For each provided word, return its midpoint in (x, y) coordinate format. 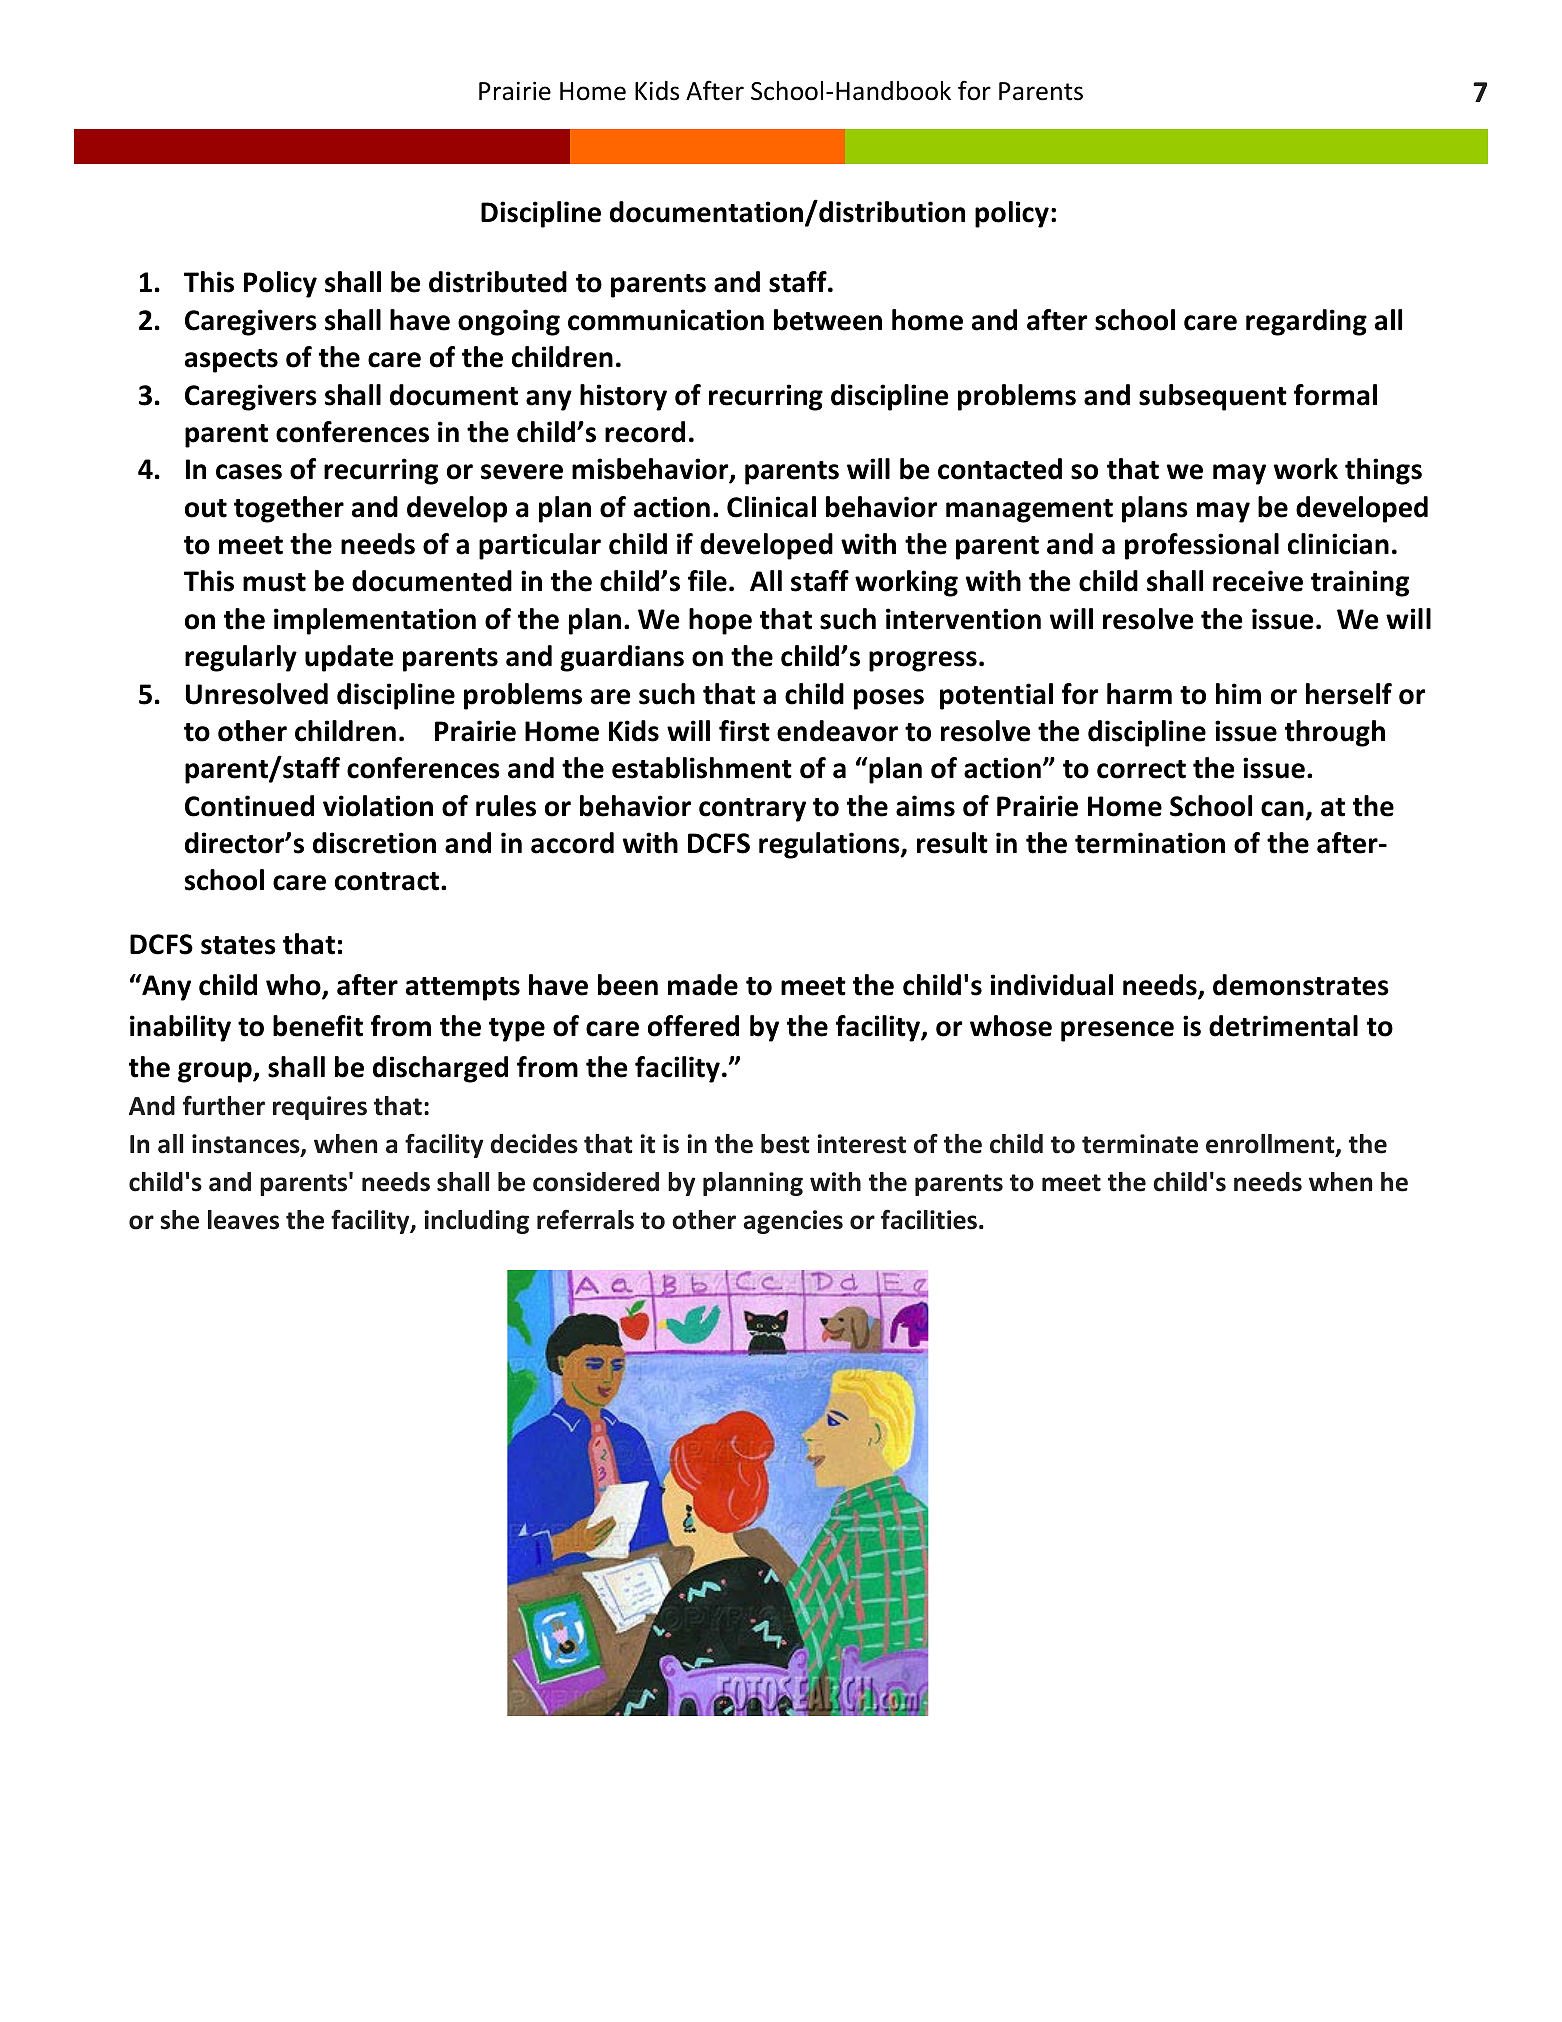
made (703, 985)
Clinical (771, 507)
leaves (243, 1220)
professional (1202, 546)
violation (378, 806)
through (1335, 733)
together (289, 509)
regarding (1306, 322)
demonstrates (1301, 985)
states (238, 945)
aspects (231, 361)
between (828, 320)
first (744, 731)
